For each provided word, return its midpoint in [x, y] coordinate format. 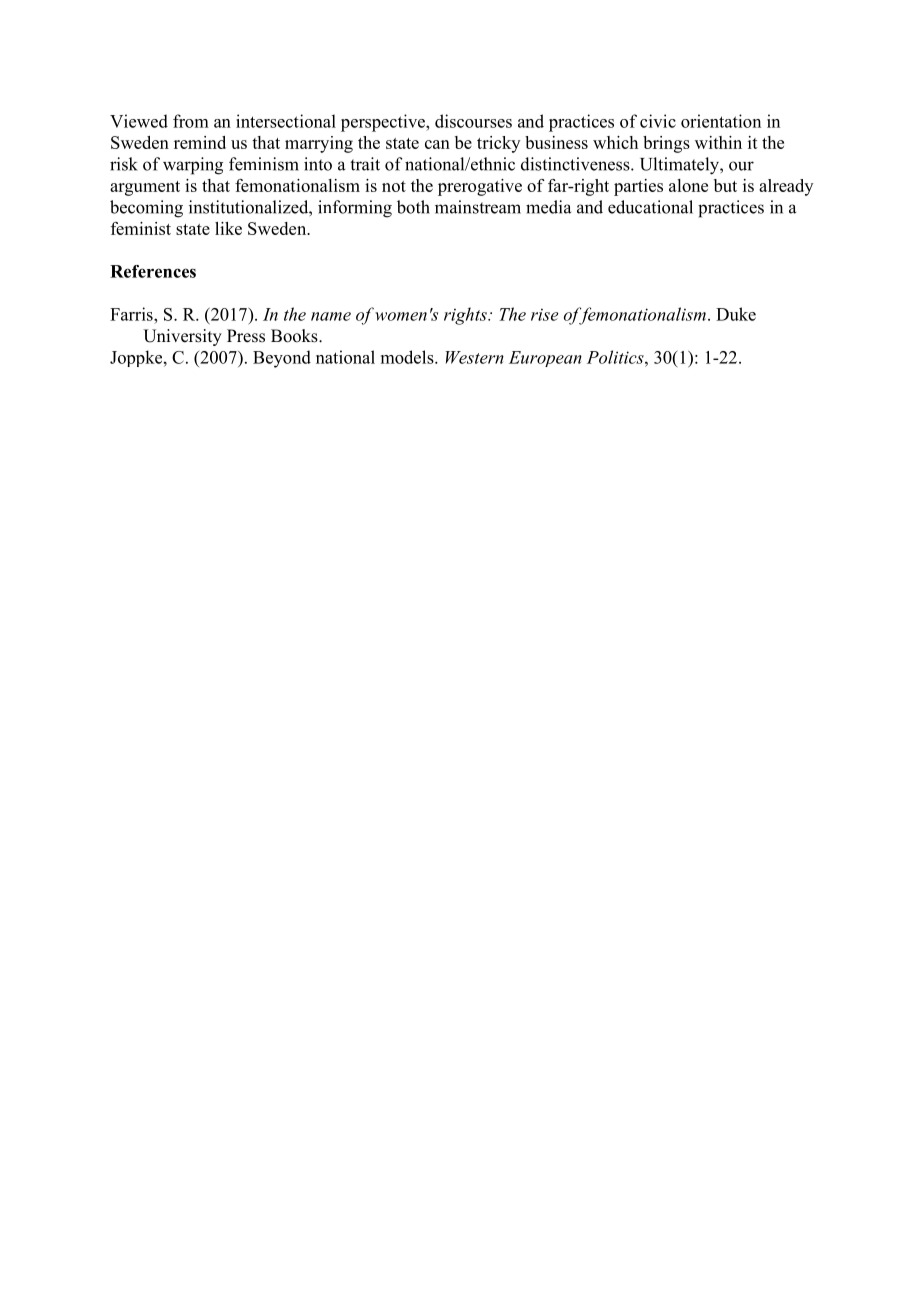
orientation [721, 121]
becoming [146, 209]
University [182, 337]
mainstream [478, 207]
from [191, 121]
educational [650, 207]
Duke [736, 314]
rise [545, 314]
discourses [473, 121]
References [153, 271]
